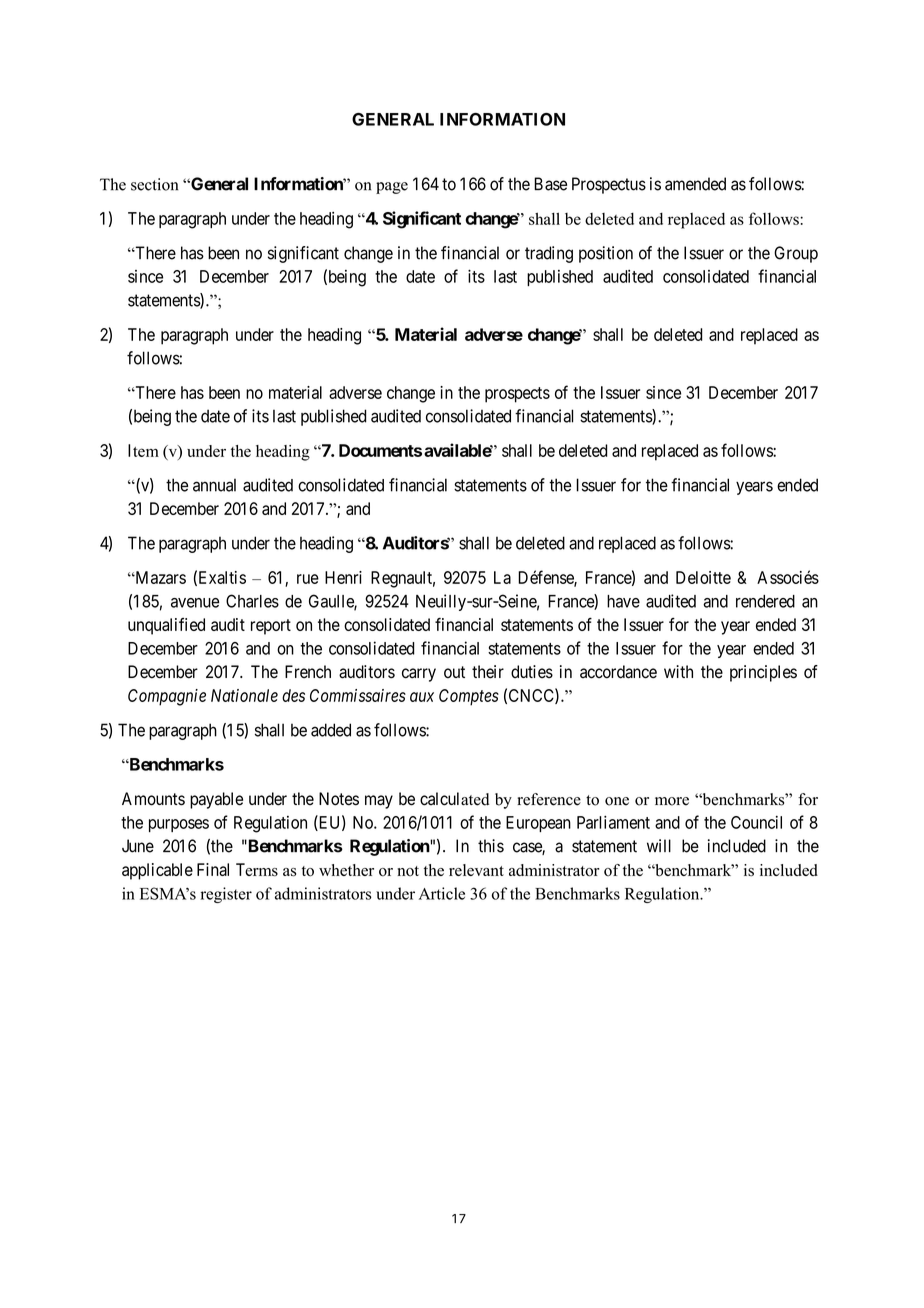 This screenshot has height=1308, width=924. I want to click on Prospectus, so click(609, 185).
